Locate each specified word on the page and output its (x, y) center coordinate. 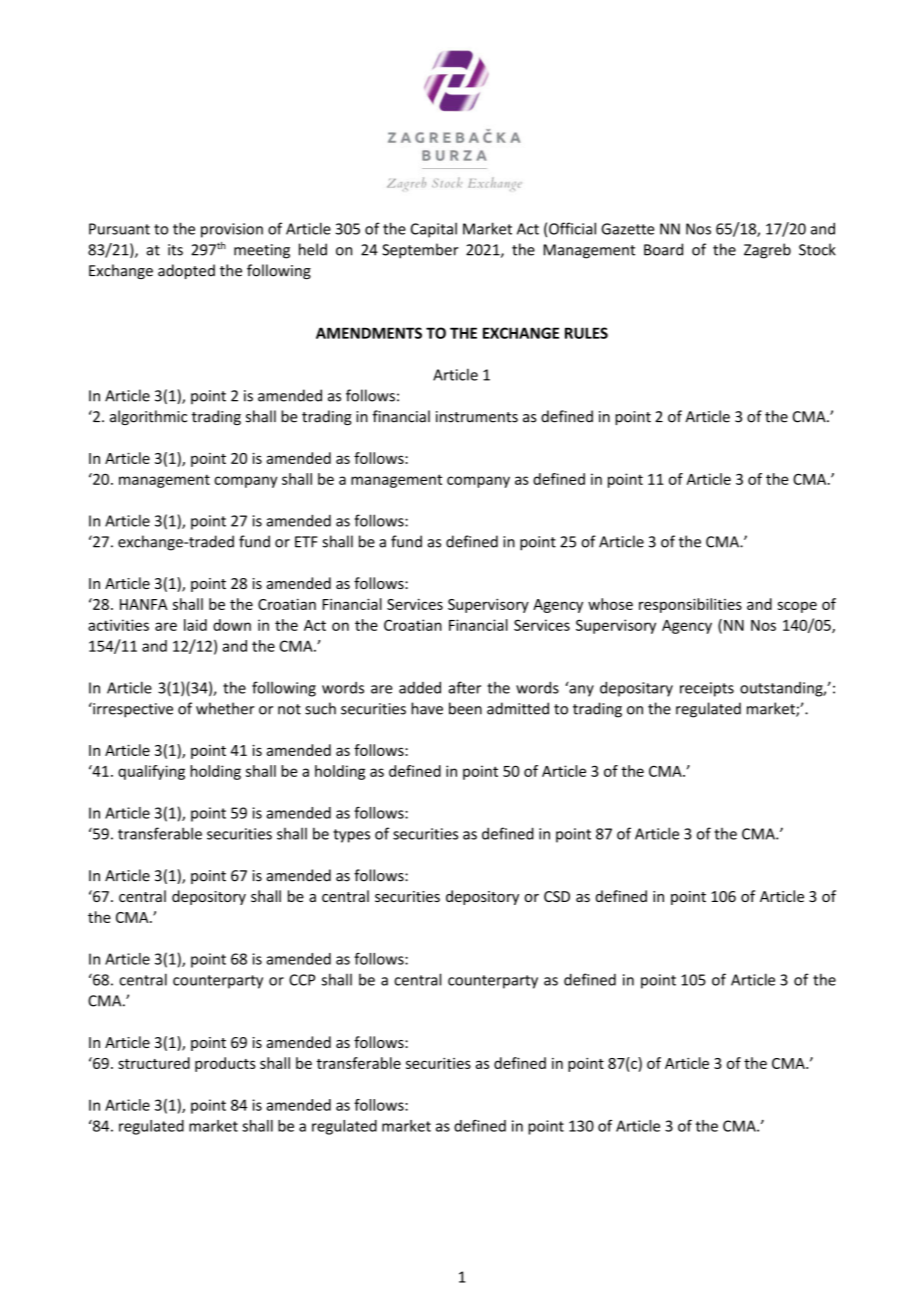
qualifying (151, 772)
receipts (707, 689)
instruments (477, 417)
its (175, 250)
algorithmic (148, 417)
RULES (586, 333)
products (225, 1064)
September (420, 251)
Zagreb (767, 251)
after (465, 687)
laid (195, 625)
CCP (302, 980)
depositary (636, 689)
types (351, 836)
